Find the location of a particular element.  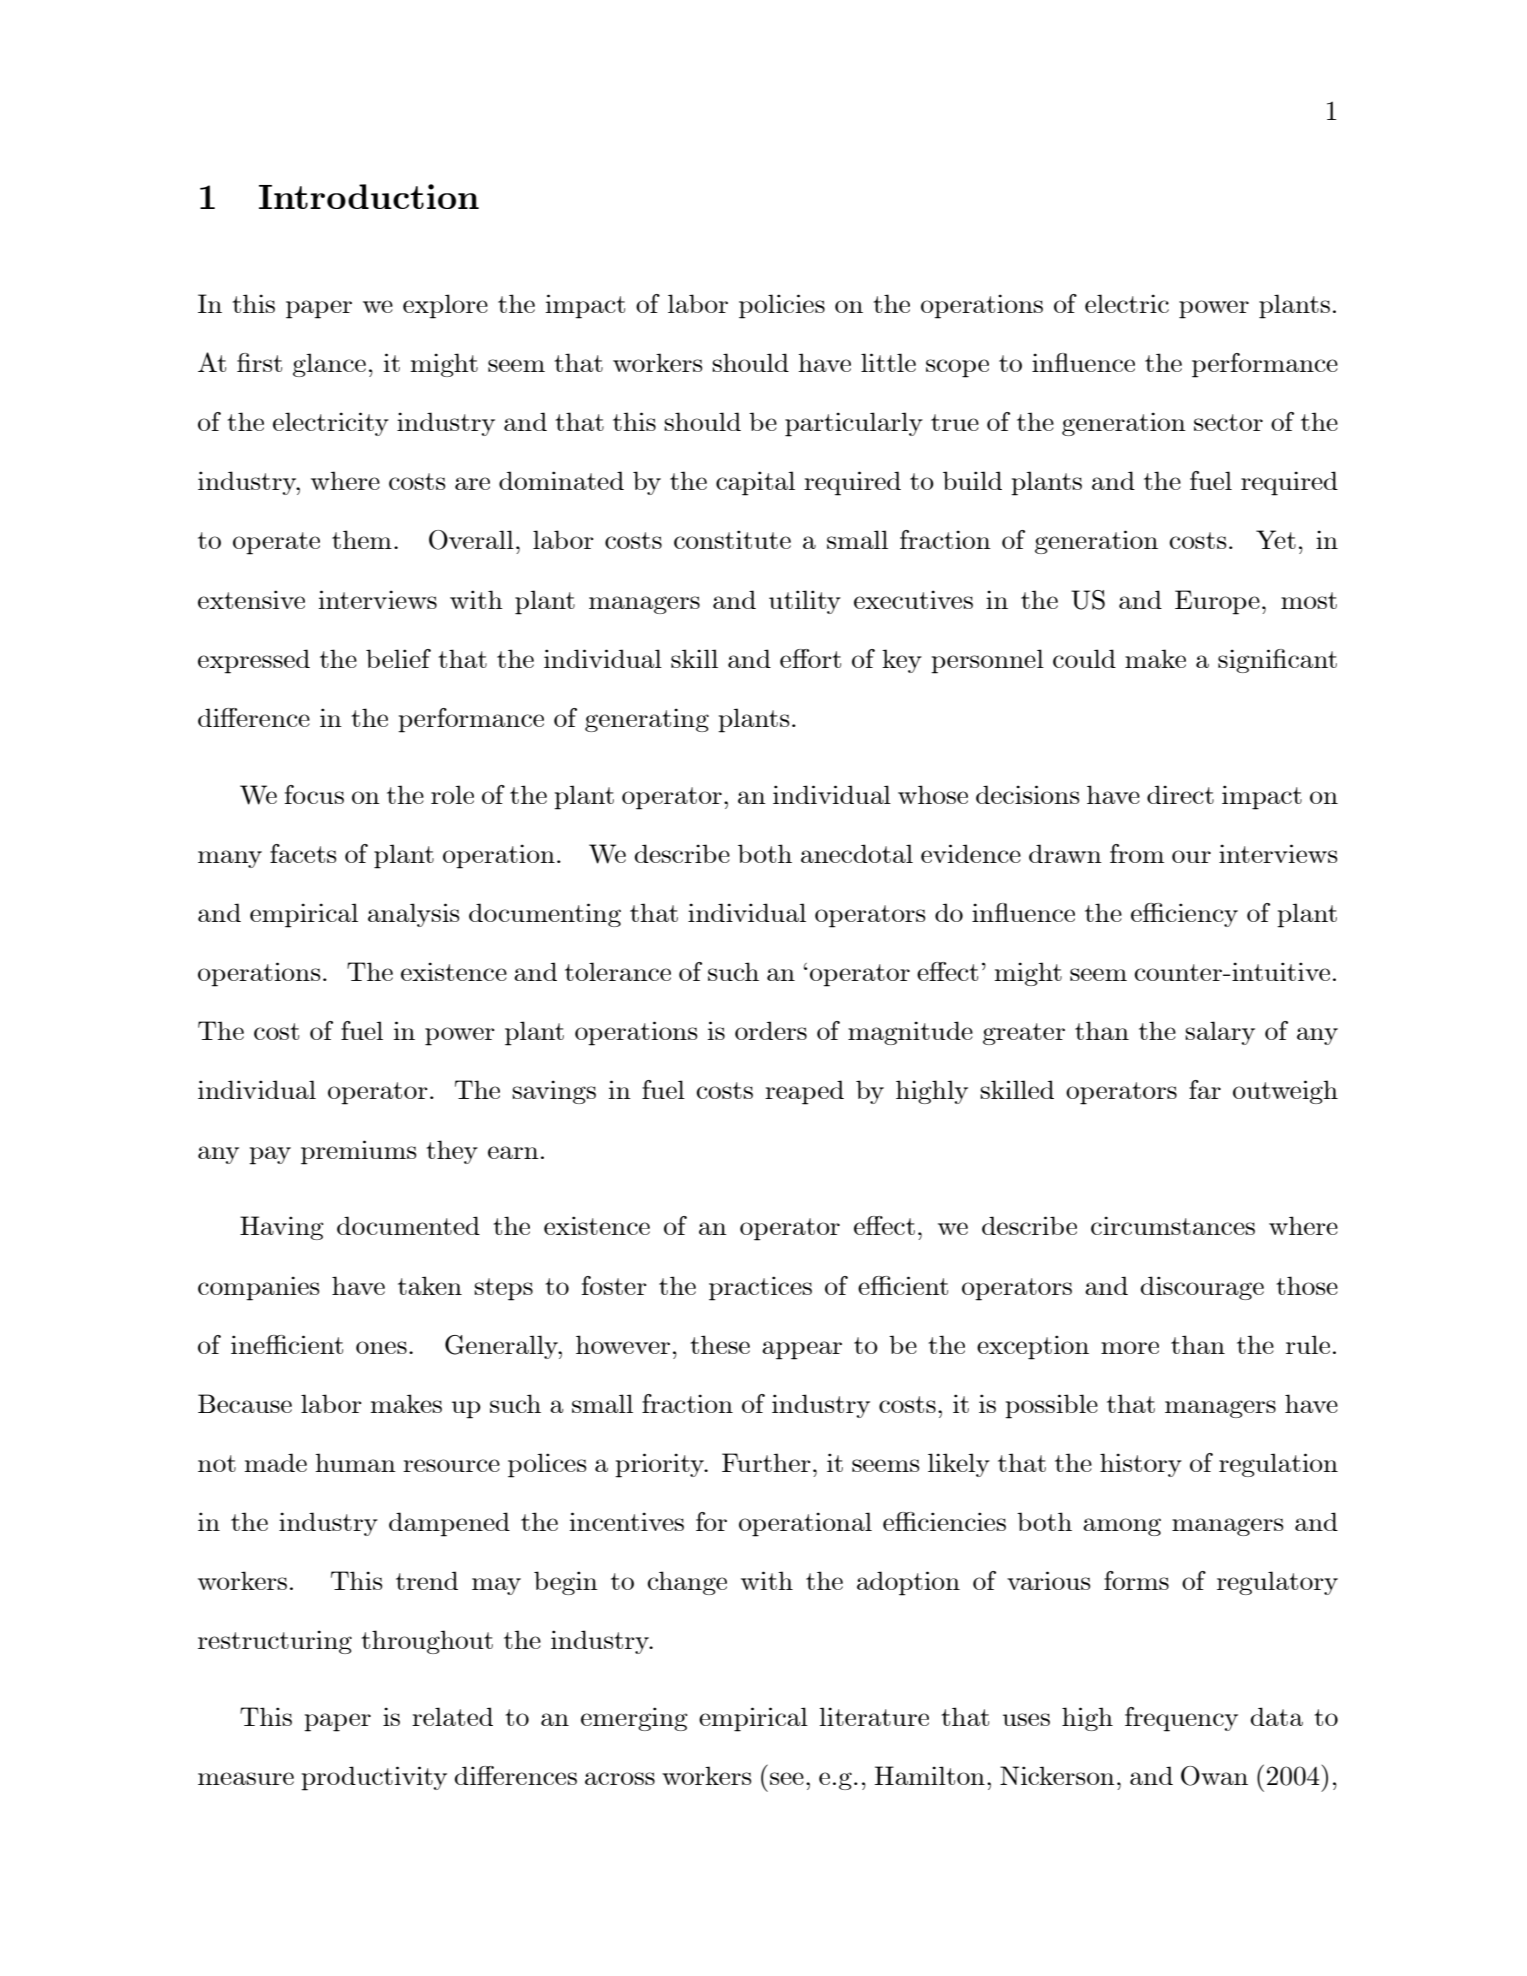

orders is located at coordinates (771, 1030).
